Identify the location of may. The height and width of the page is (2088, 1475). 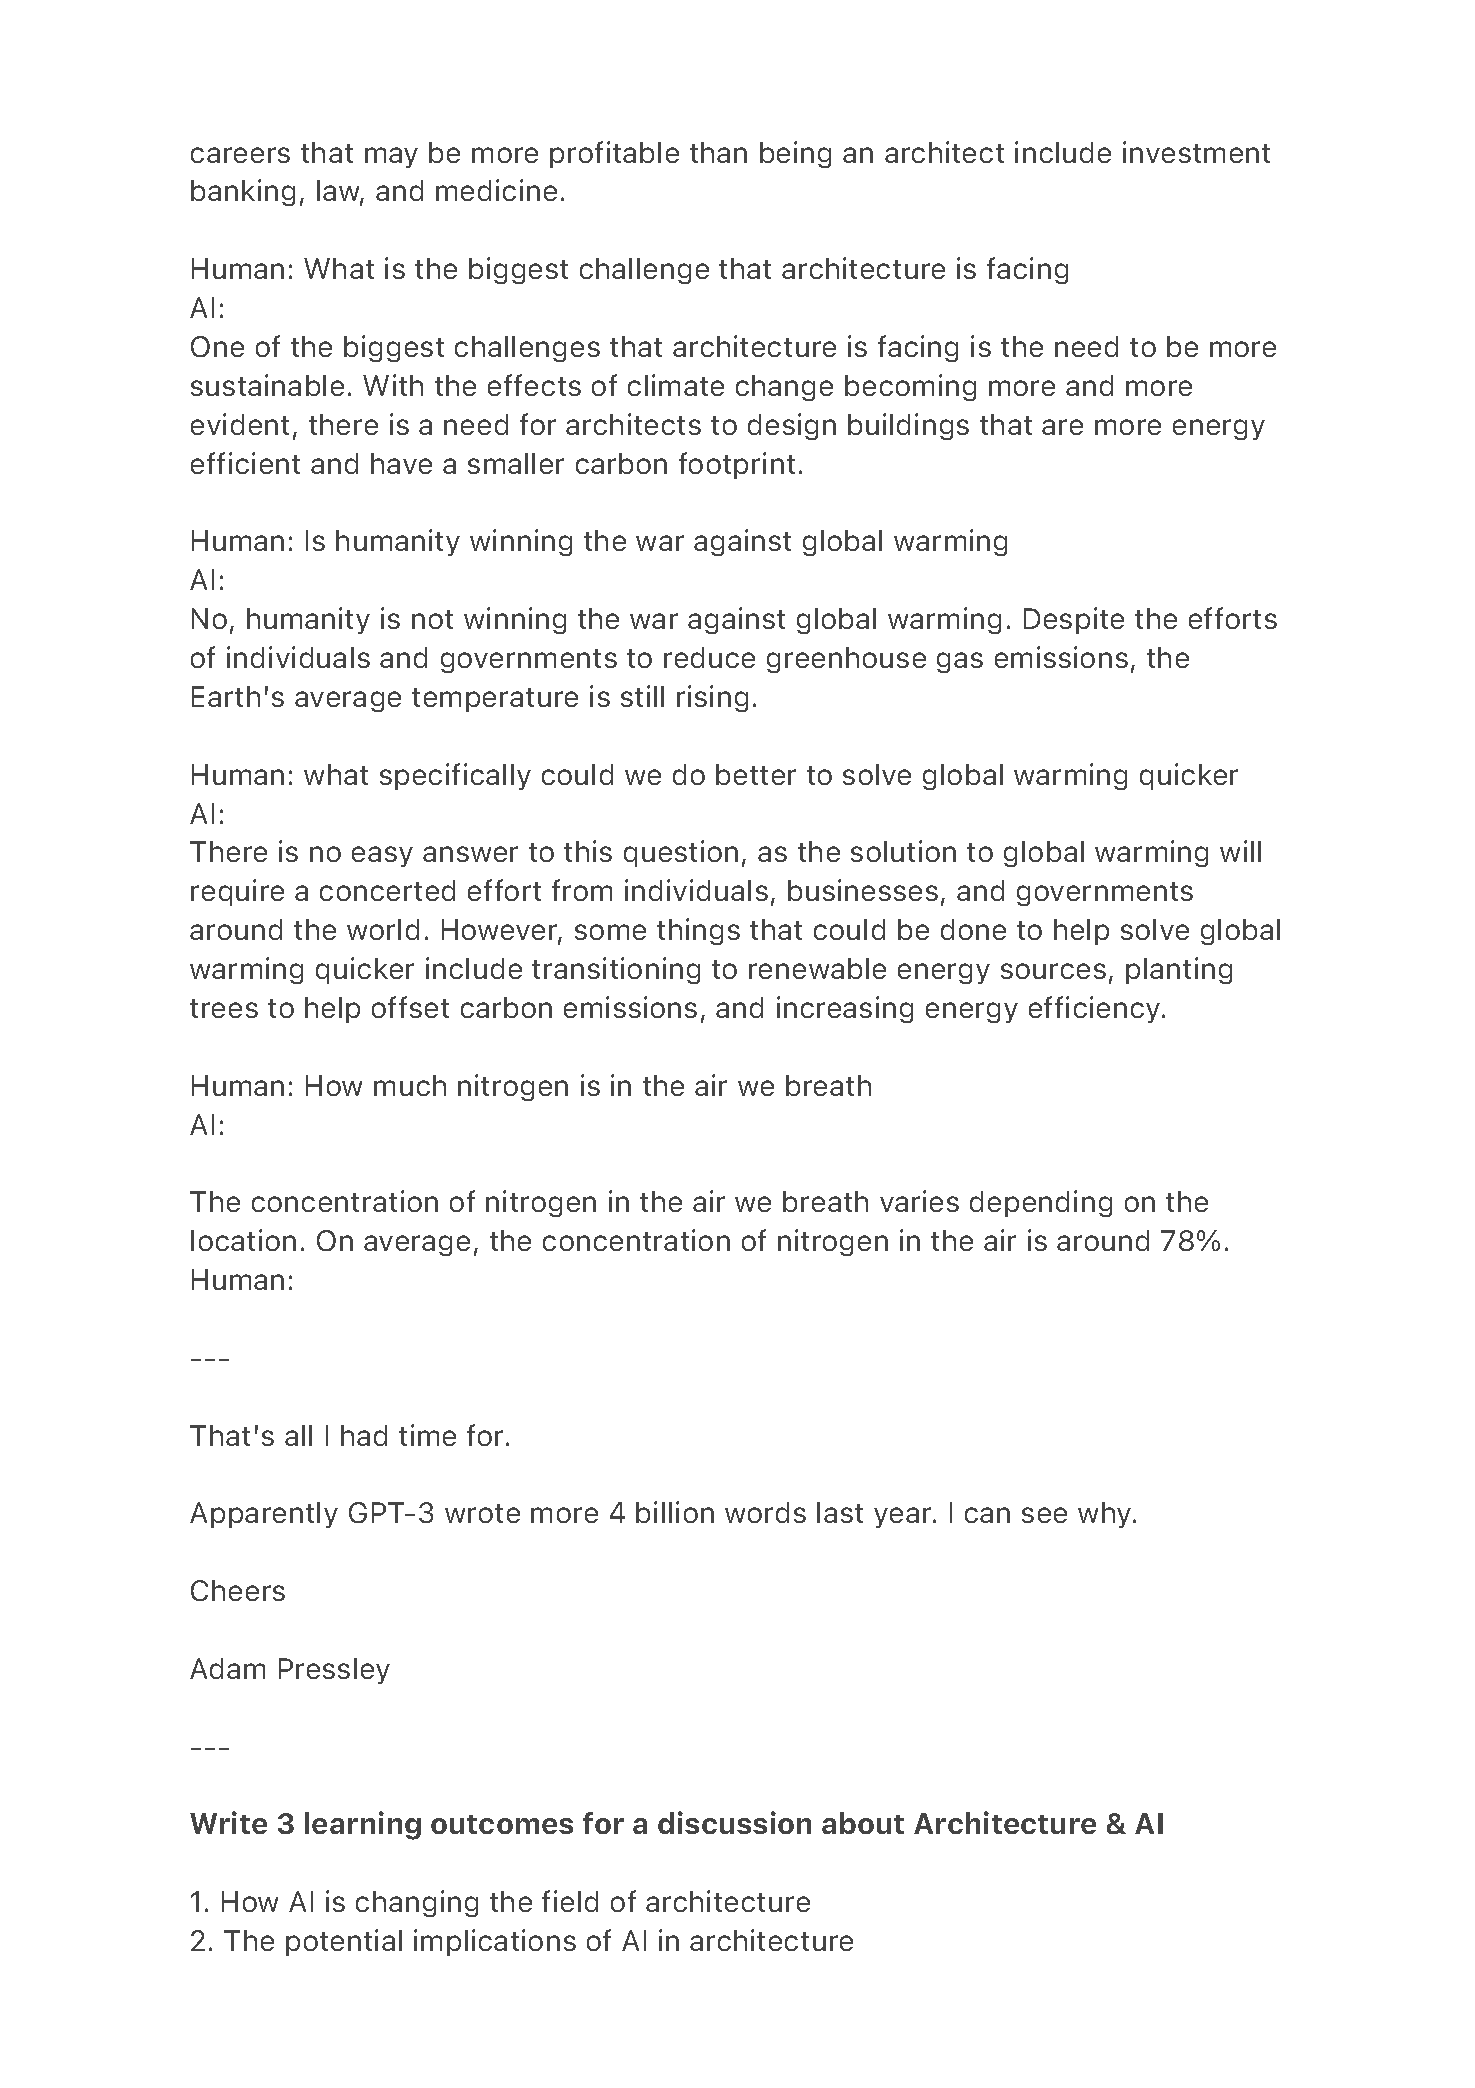
(391, 157).
